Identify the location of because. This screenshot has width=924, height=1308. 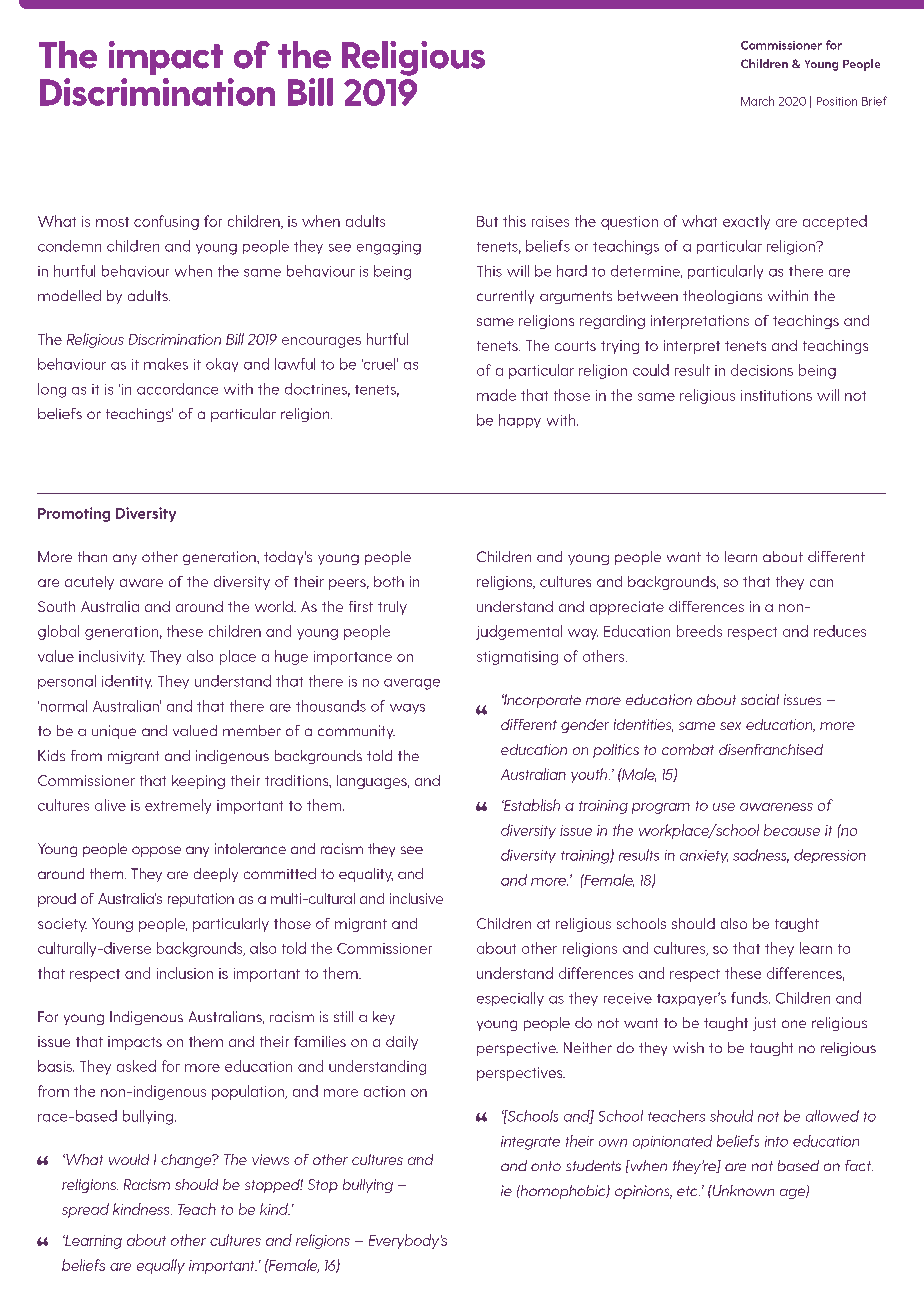
(792, 830).
